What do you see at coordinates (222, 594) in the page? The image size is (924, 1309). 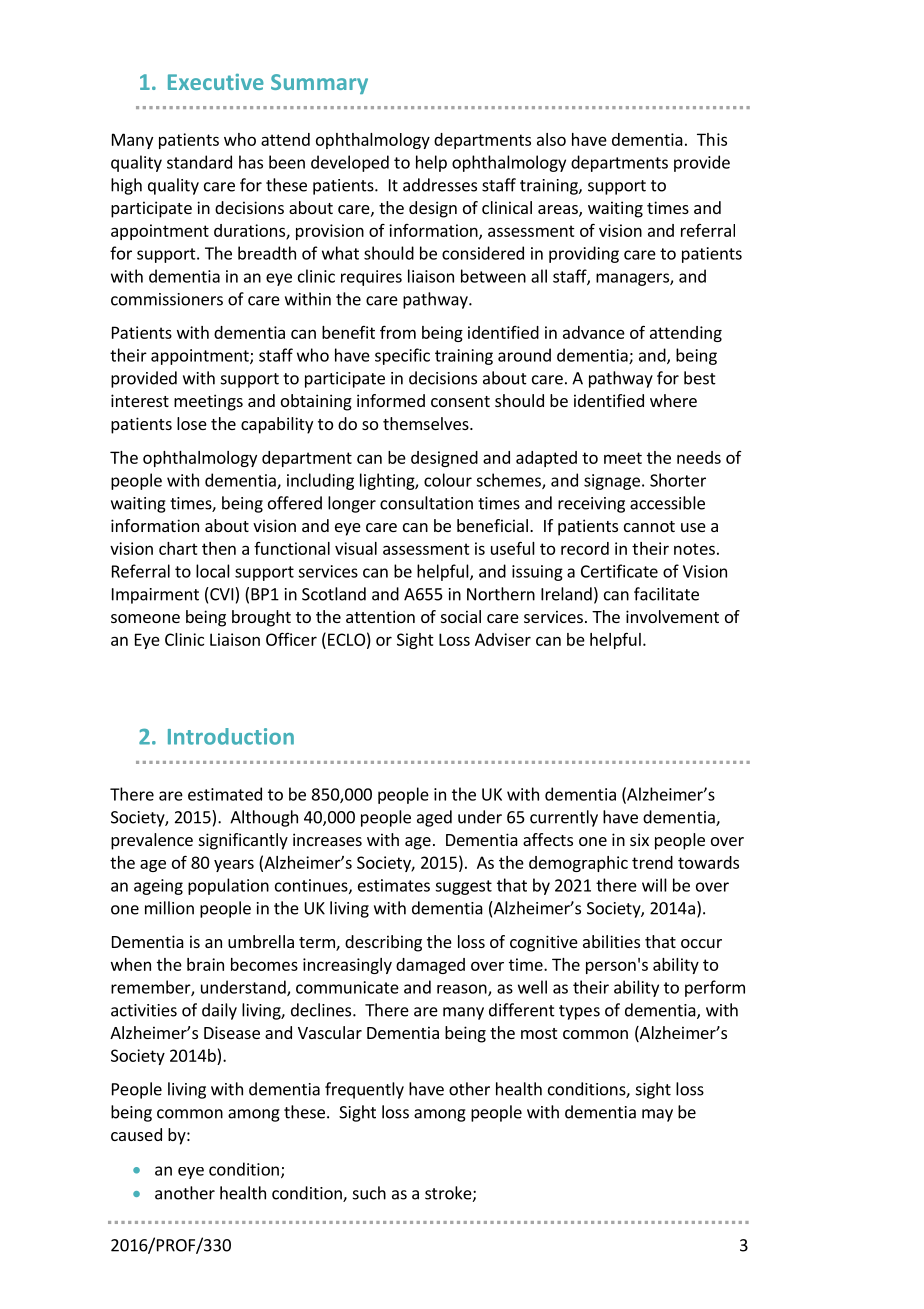 I see `CVI` at bounding box center [222, 594].
